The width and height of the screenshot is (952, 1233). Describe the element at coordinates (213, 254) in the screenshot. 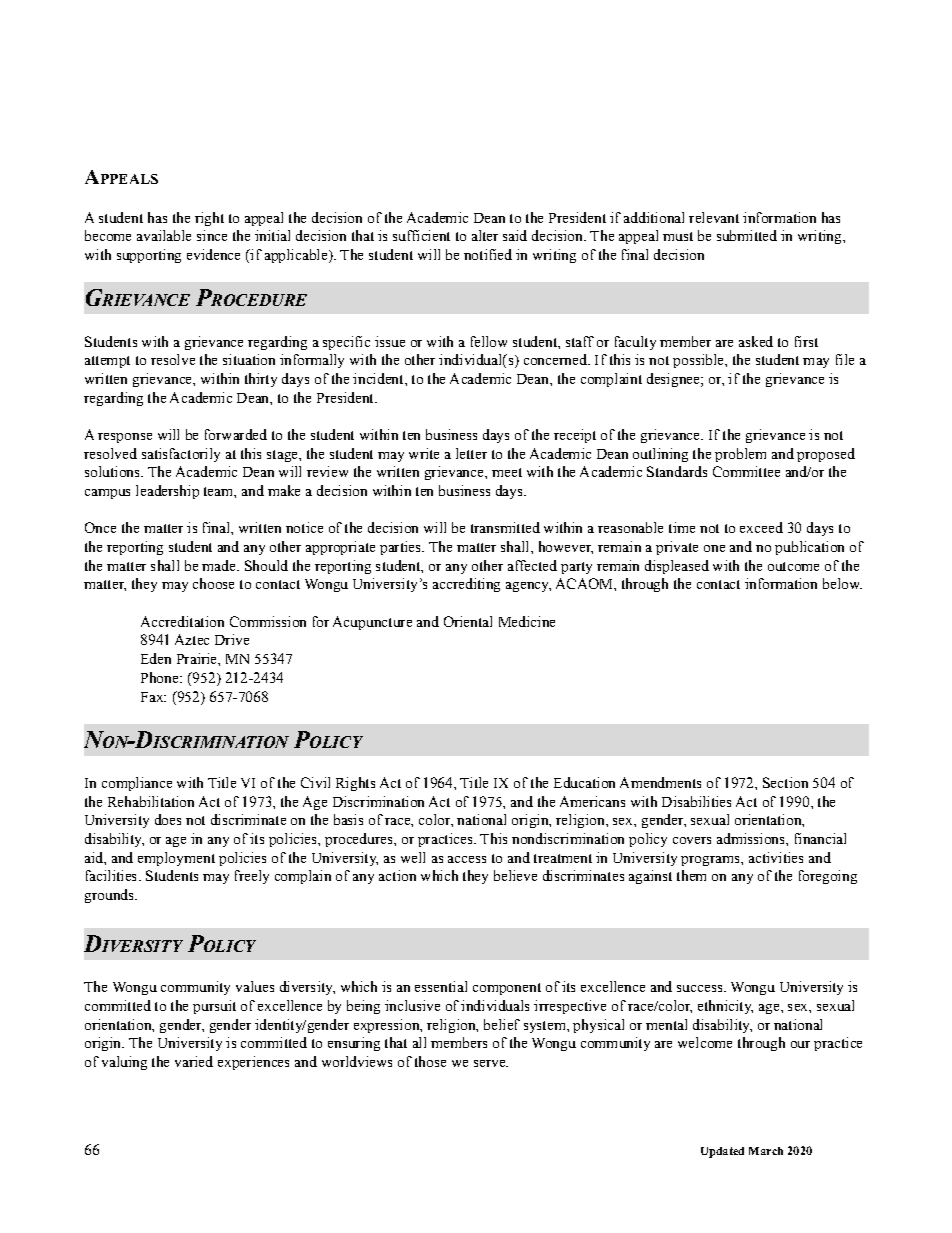

I see `evidence` at that location.
